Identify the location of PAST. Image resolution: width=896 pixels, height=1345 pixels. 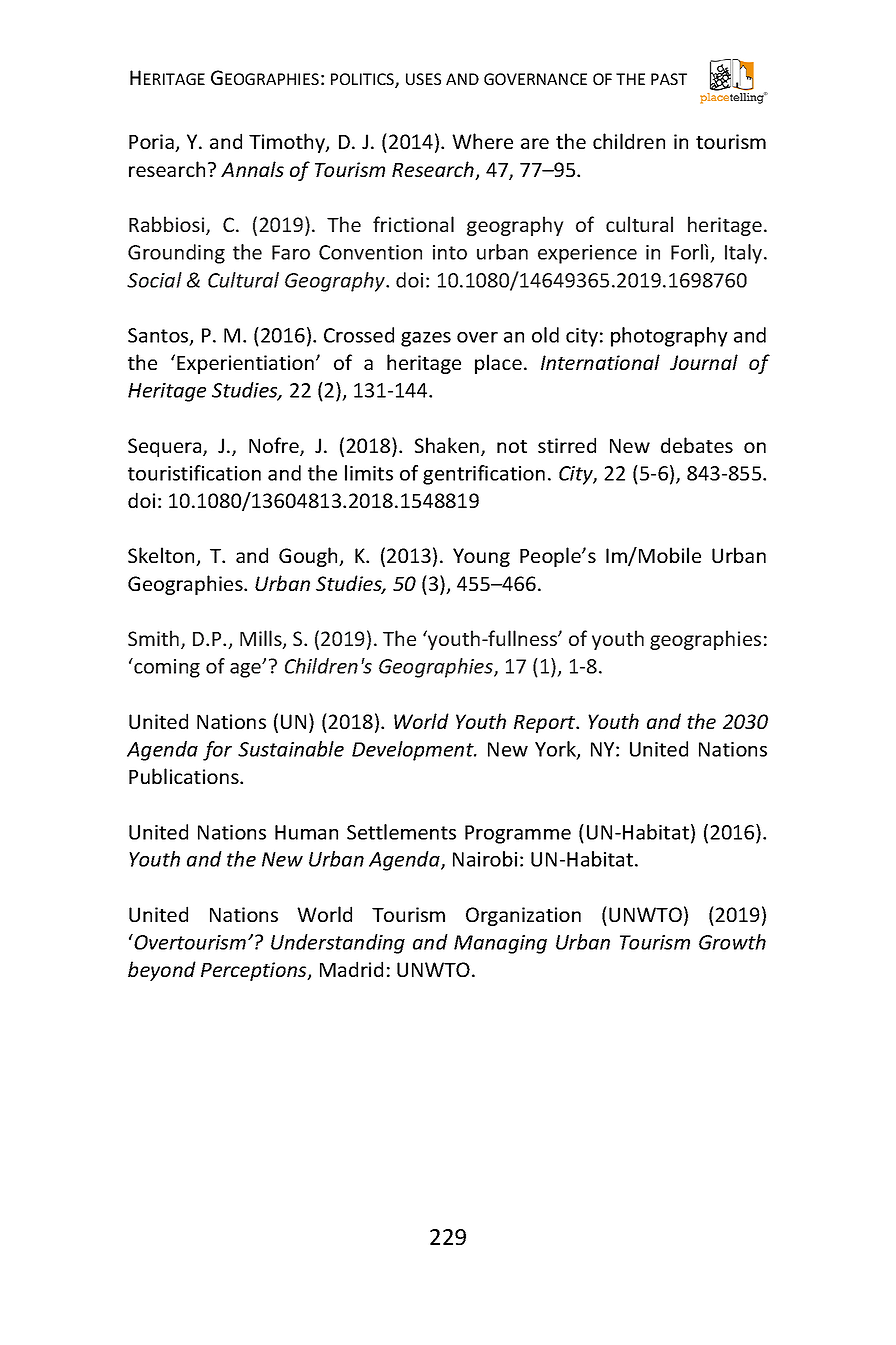
(669, 79).
